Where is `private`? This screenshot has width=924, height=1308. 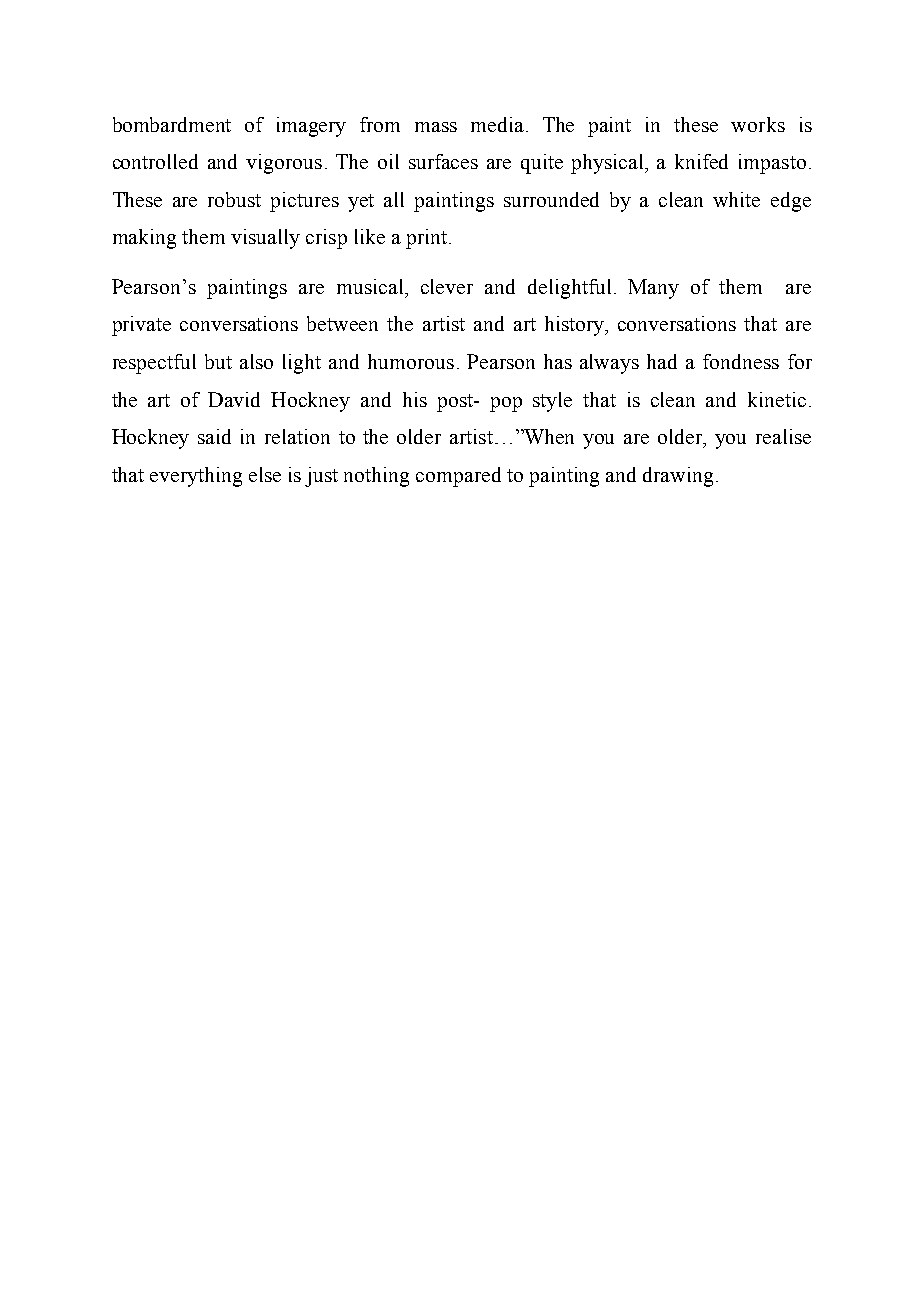 private is located at coordinates (141, 326).
